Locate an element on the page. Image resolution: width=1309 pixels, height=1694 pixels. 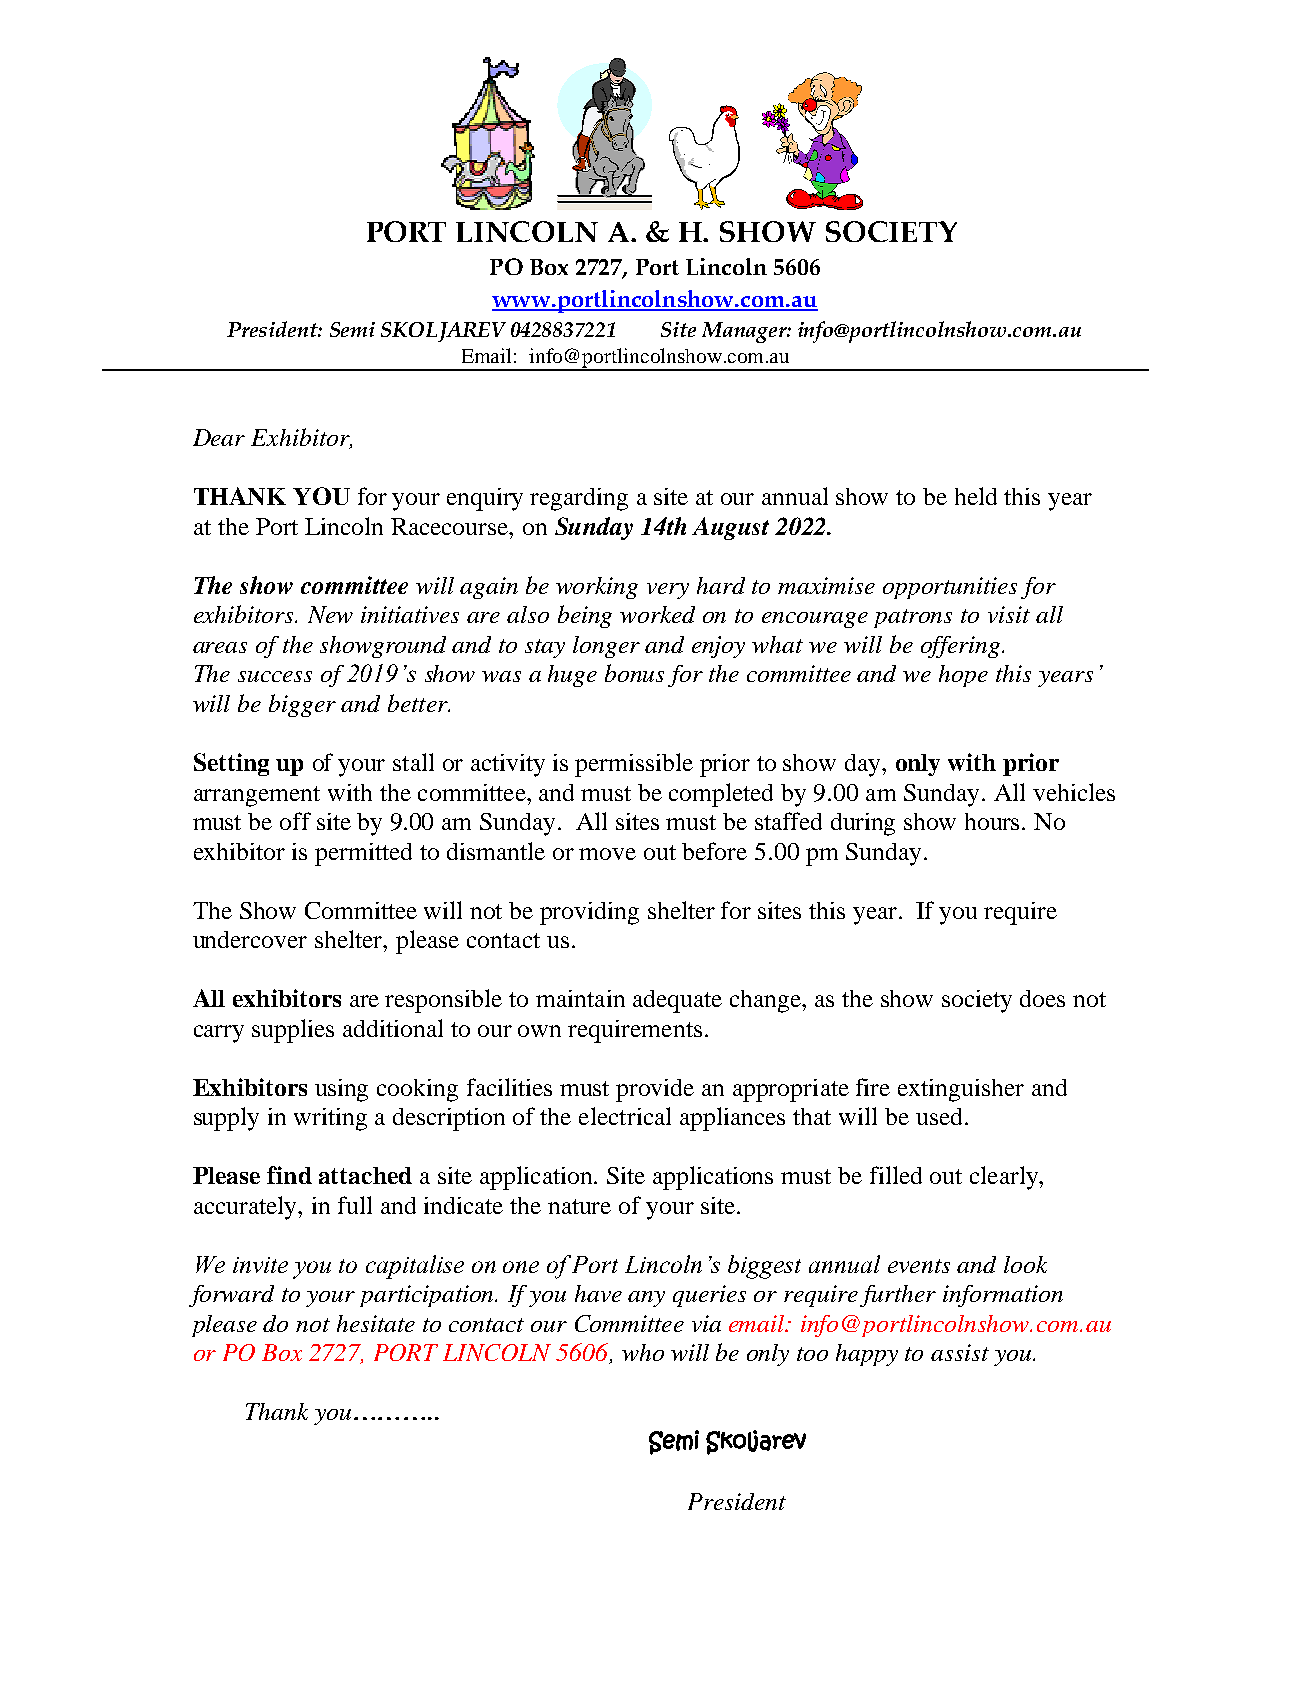
permitted is located at coordinates (363, 854).
